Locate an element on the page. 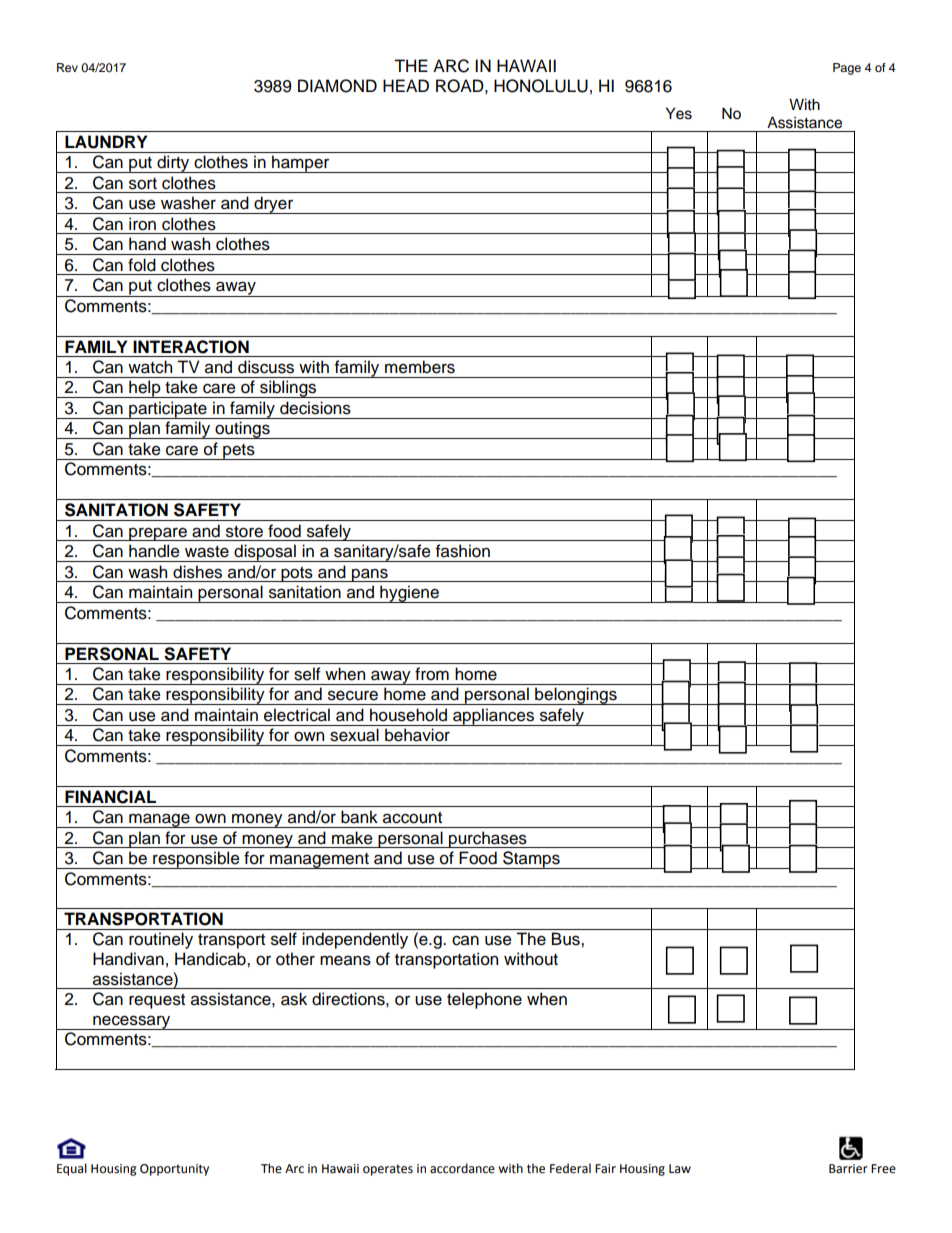 Image resolution: width=952 pixels, height=1233 pixels. Barrier is located at coordinates (848, 1169).
